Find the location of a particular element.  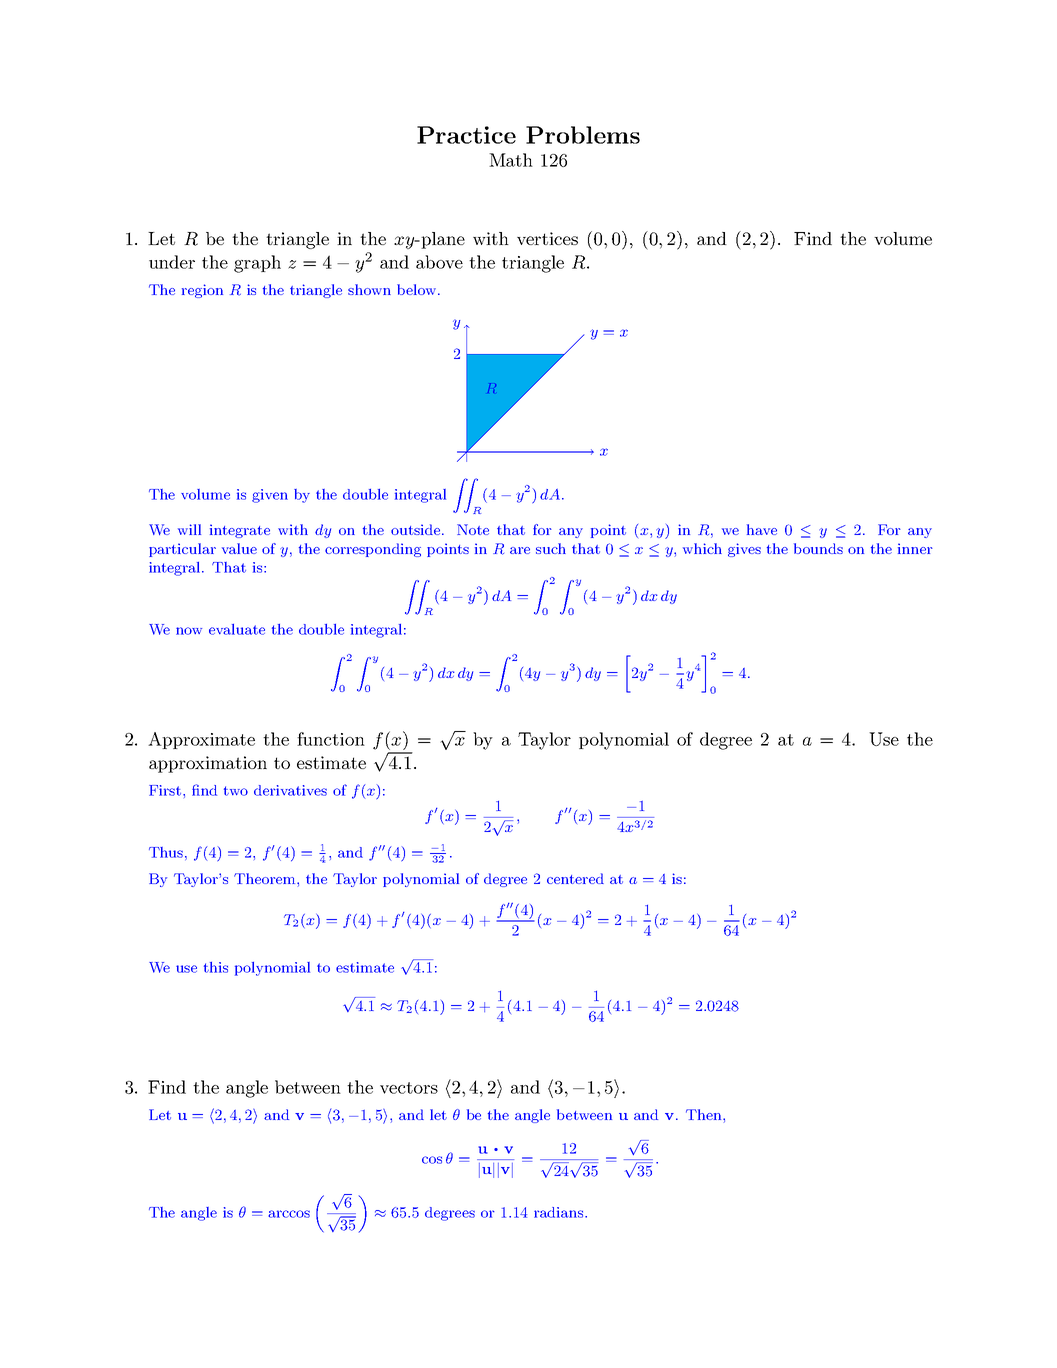

Problems is located at coordinates (583, 135).
